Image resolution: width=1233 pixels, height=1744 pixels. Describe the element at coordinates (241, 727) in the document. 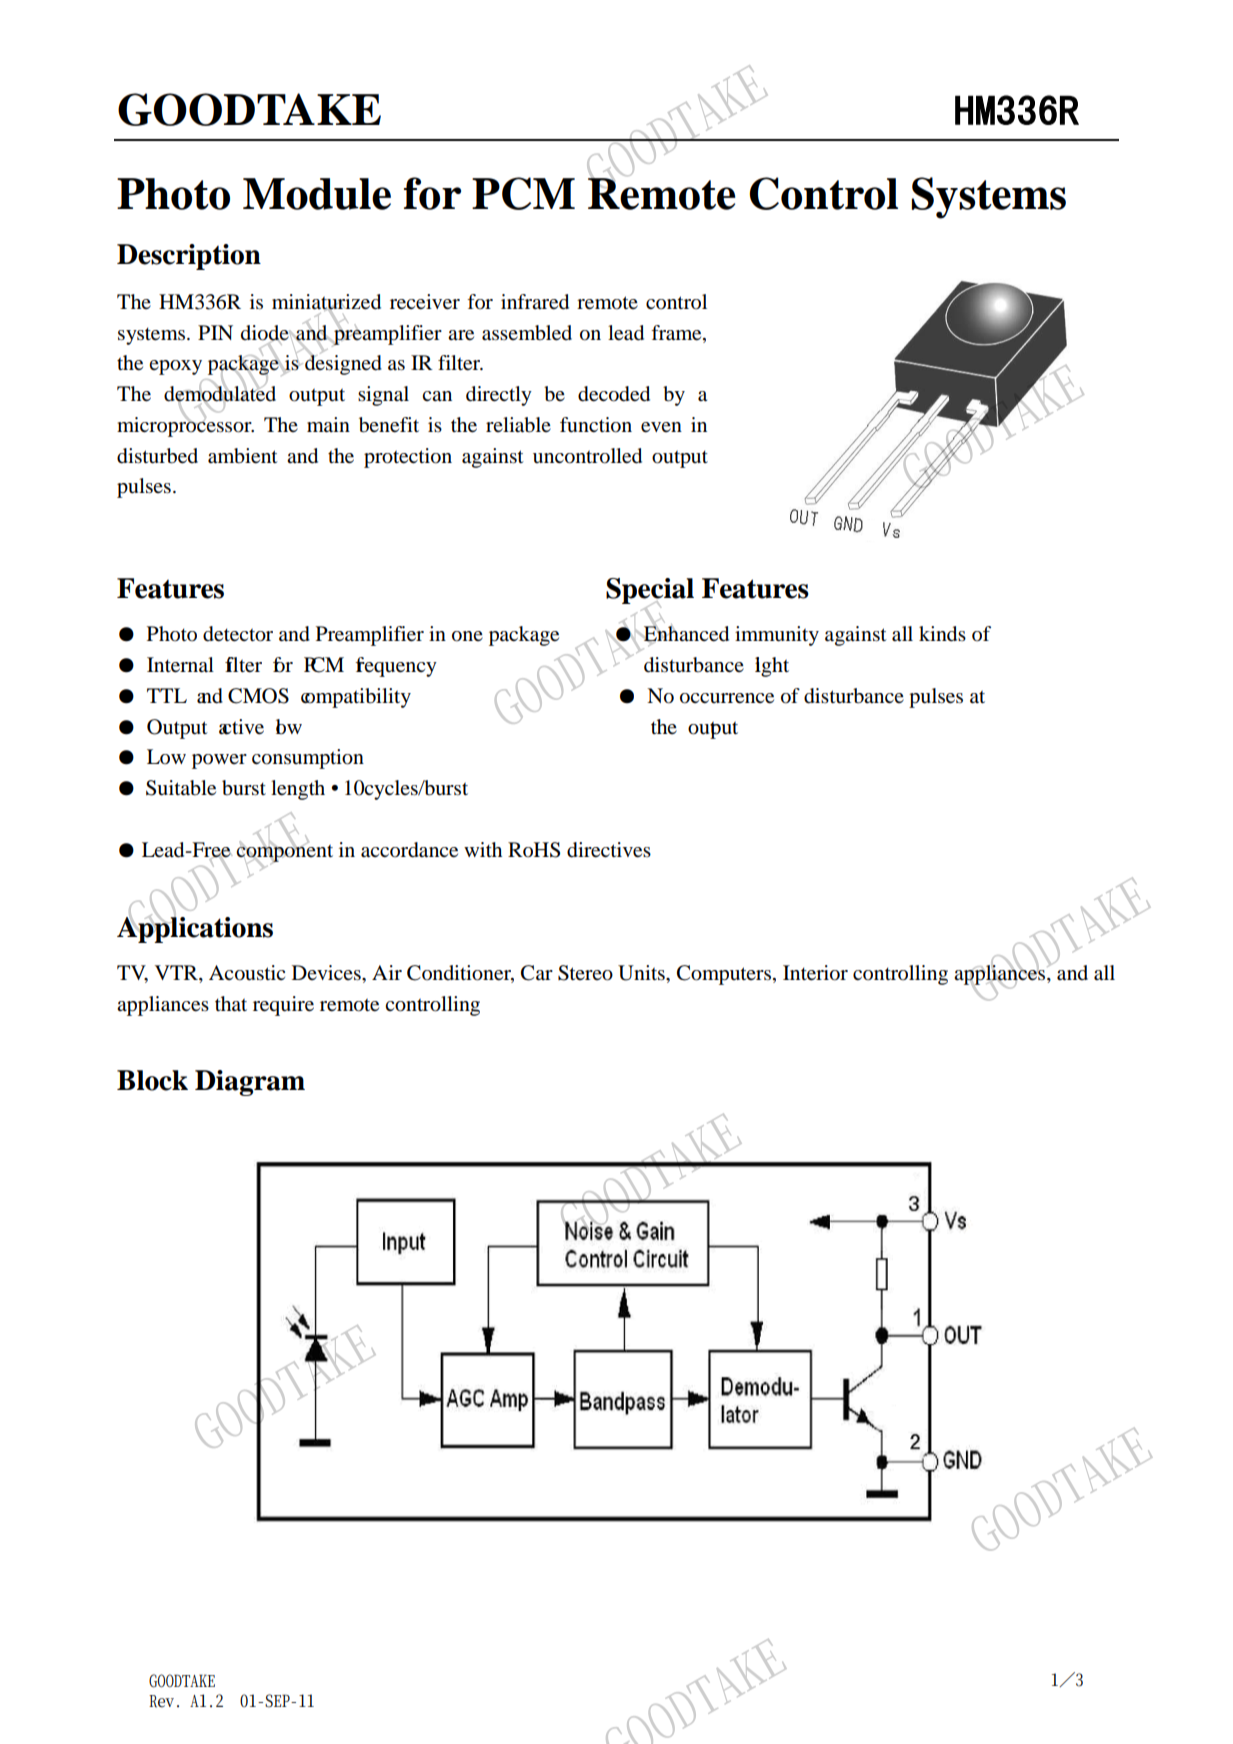

I see `active` at that location.
